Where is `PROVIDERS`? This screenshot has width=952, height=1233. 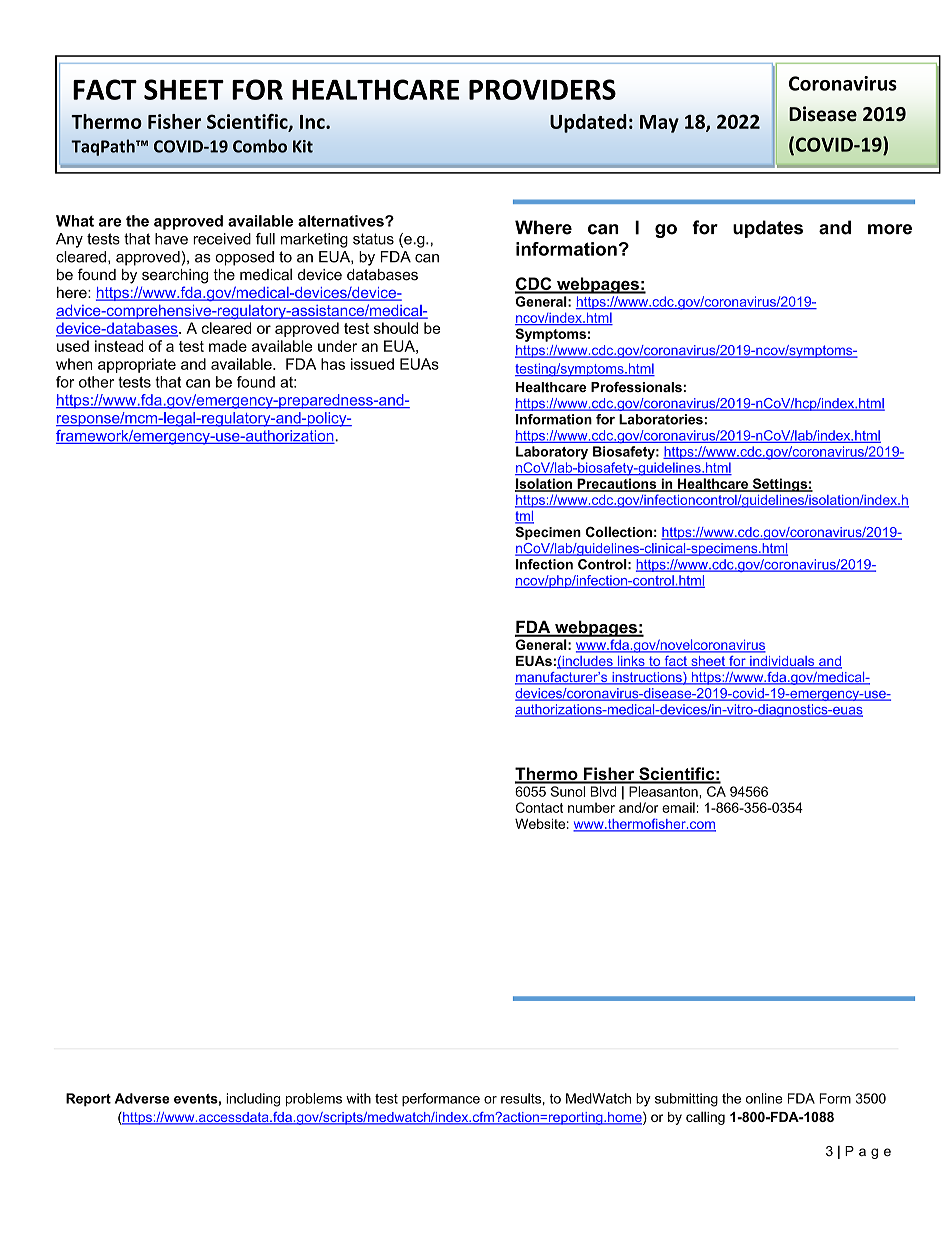
PROVIDERS is located at coordinates (542, 89).
